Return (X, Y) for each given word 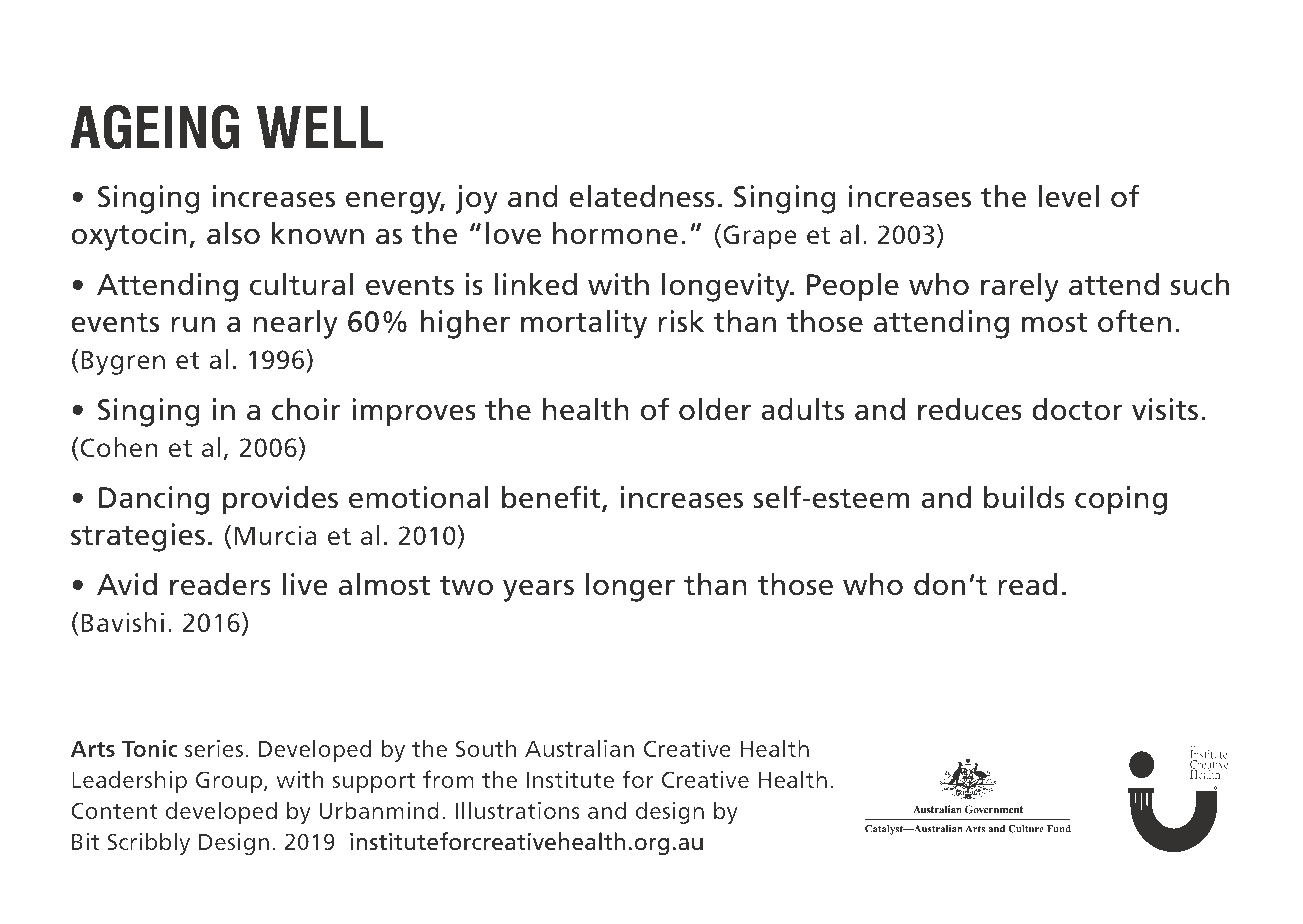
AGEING (154, 127)
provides (280, 500)
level (1068, 196)
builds (1024, 497)
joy (477, 199)
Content (114, 810)
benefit (552, 498)
